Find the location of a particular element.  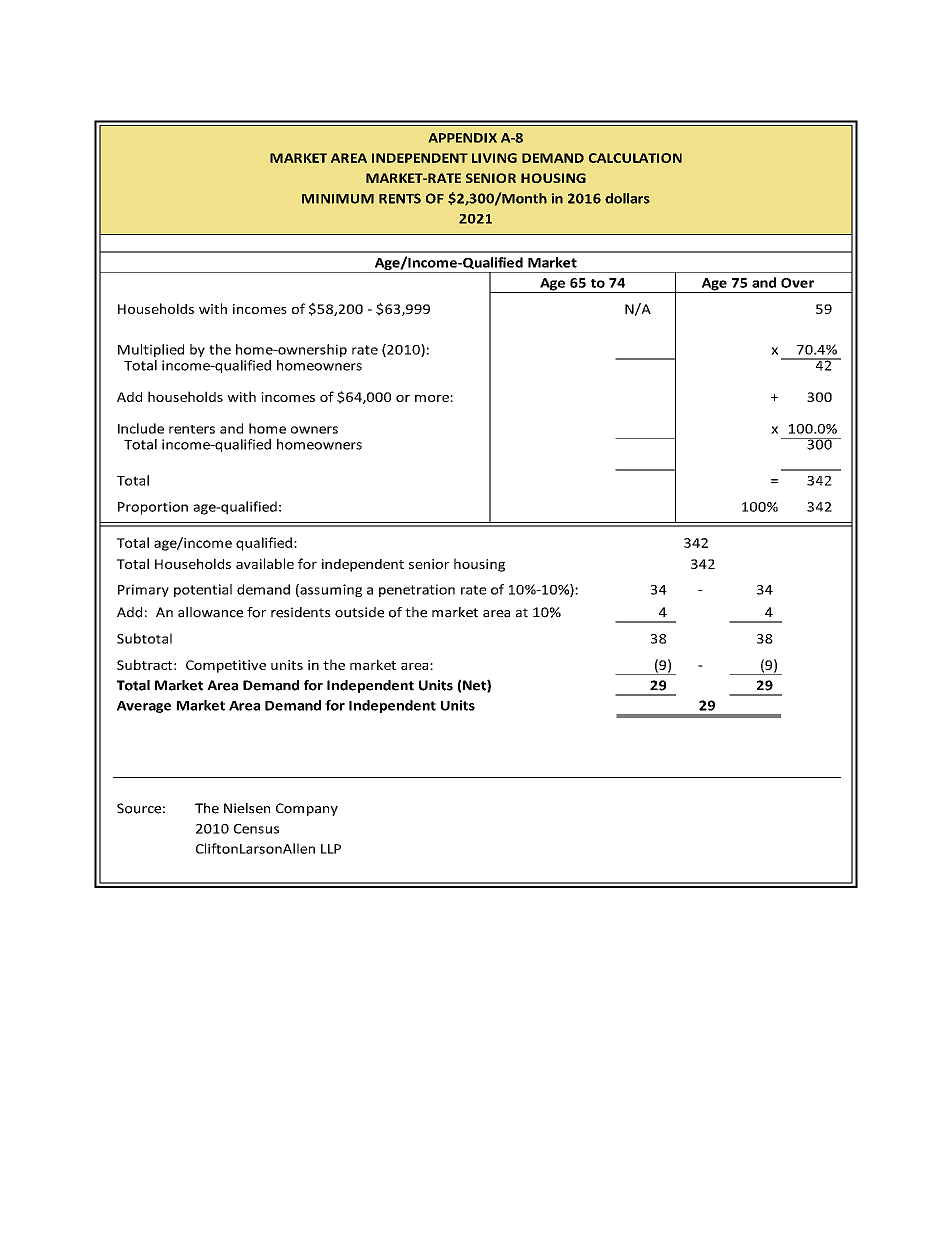

LIVING is located at coordinates (494, 158).
